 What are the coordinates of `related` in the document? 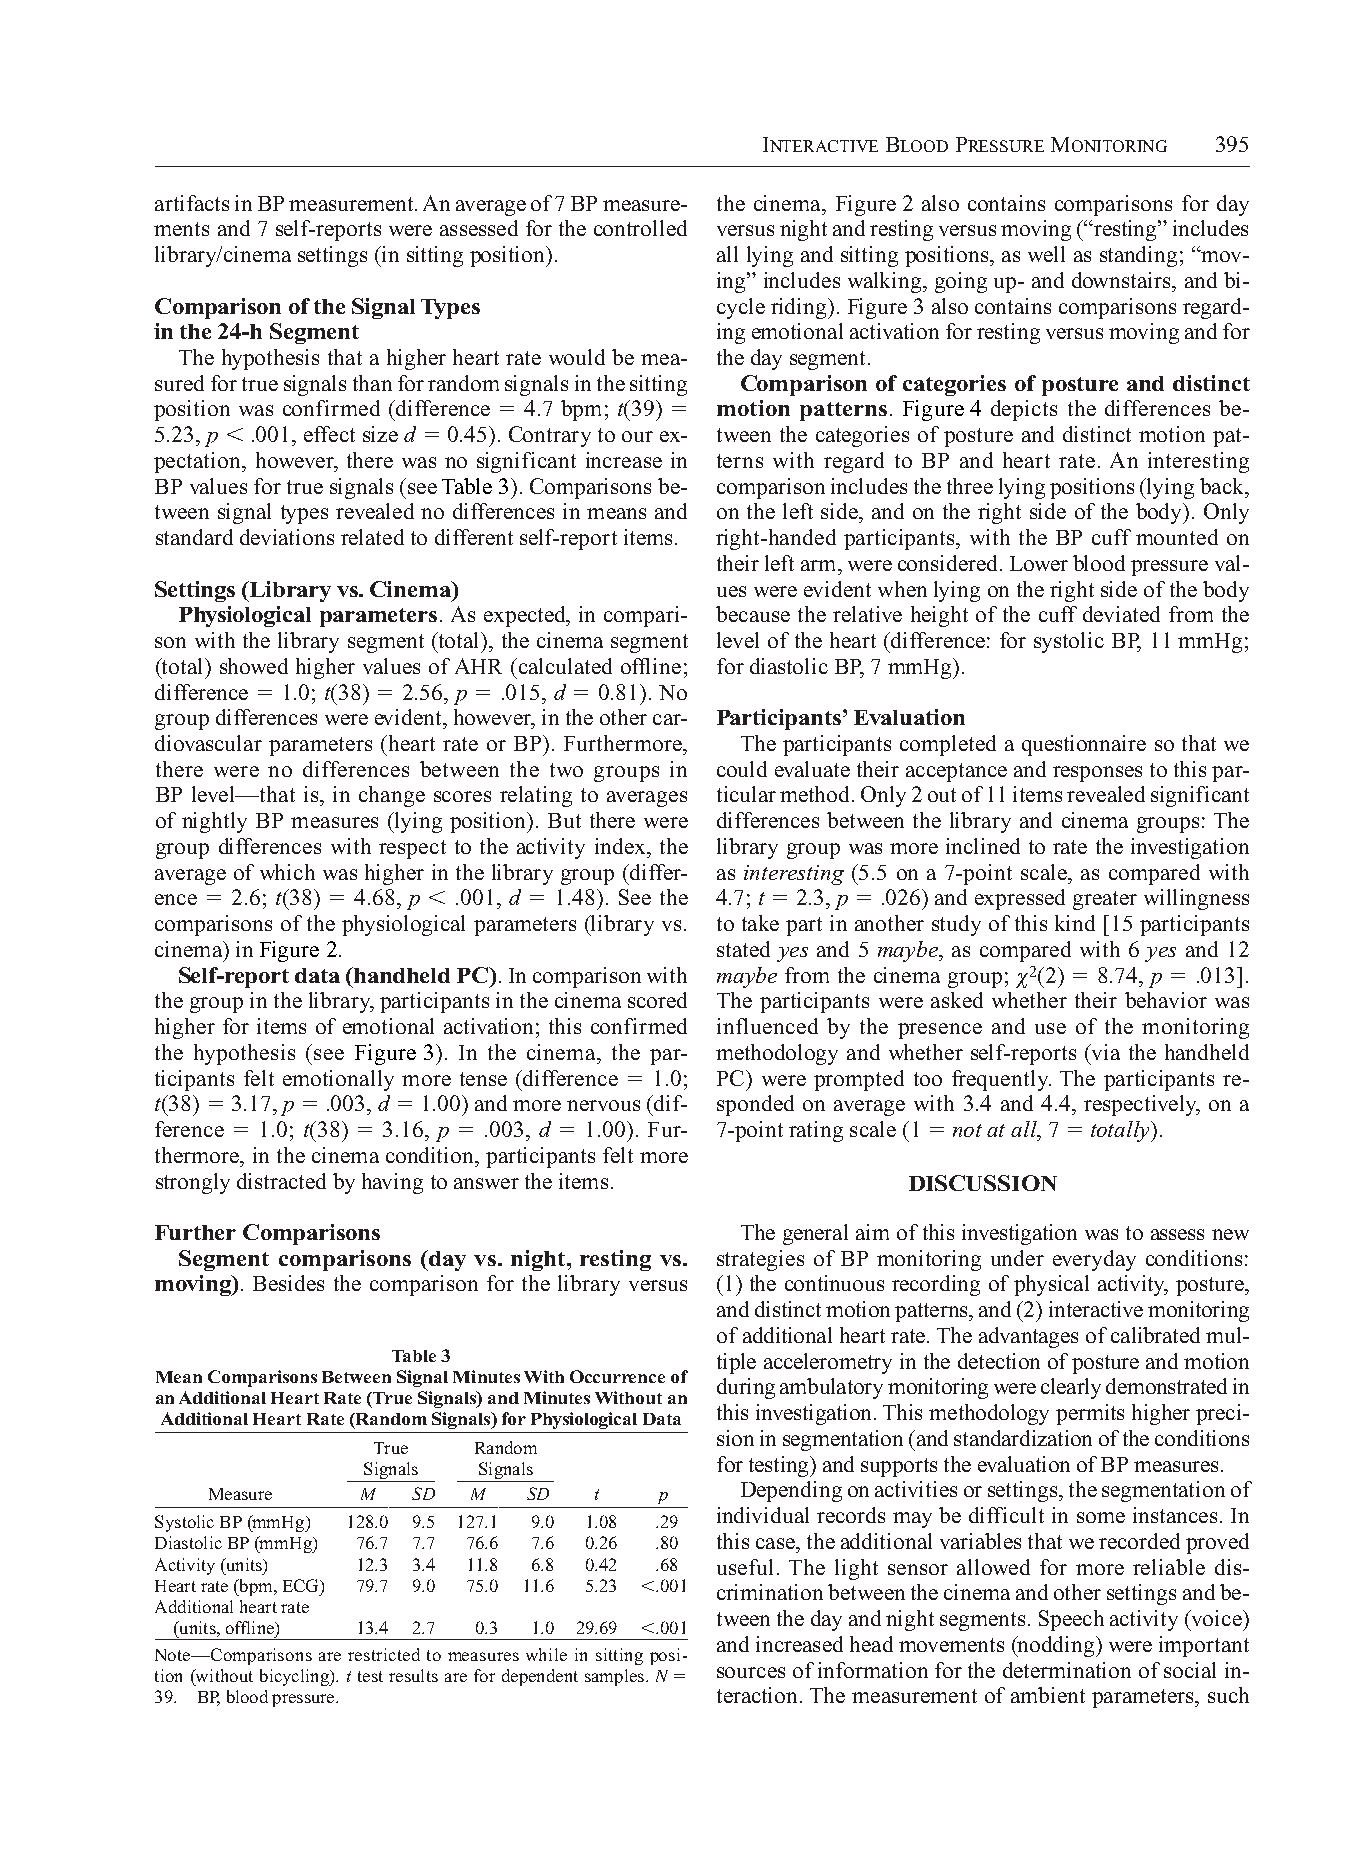 It's located at (372, 537).
